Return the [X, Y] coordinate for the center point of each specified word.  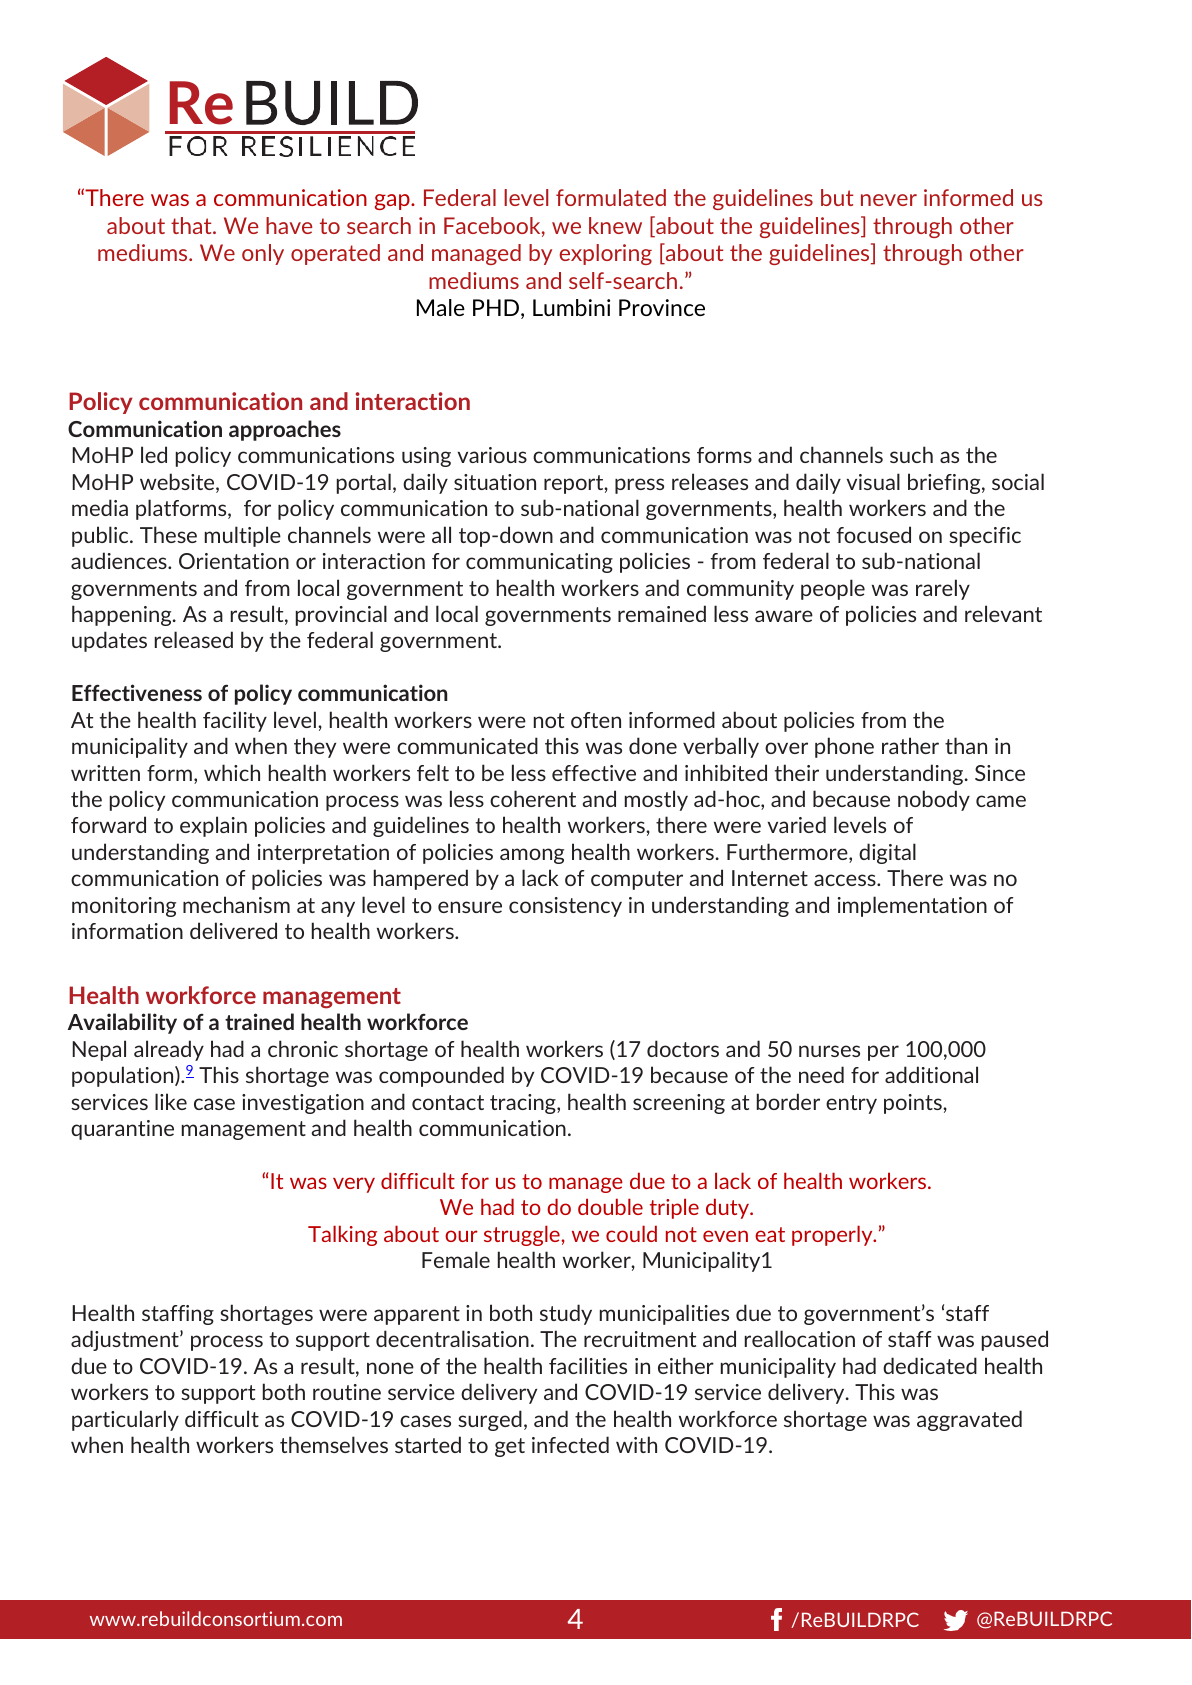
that [192, 225]
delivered [233, 930]
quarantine [122, 1130]
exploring [606, 254]
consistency [565, 907]
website [178, 483]
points [914, 1104]
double [610, 1206]
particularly [125, 1420]
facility [235, 721]
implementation [912, 906]
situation [495, 482]
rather [910, 745]
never [889, 200]
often [596, 720]
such [911, 454]
